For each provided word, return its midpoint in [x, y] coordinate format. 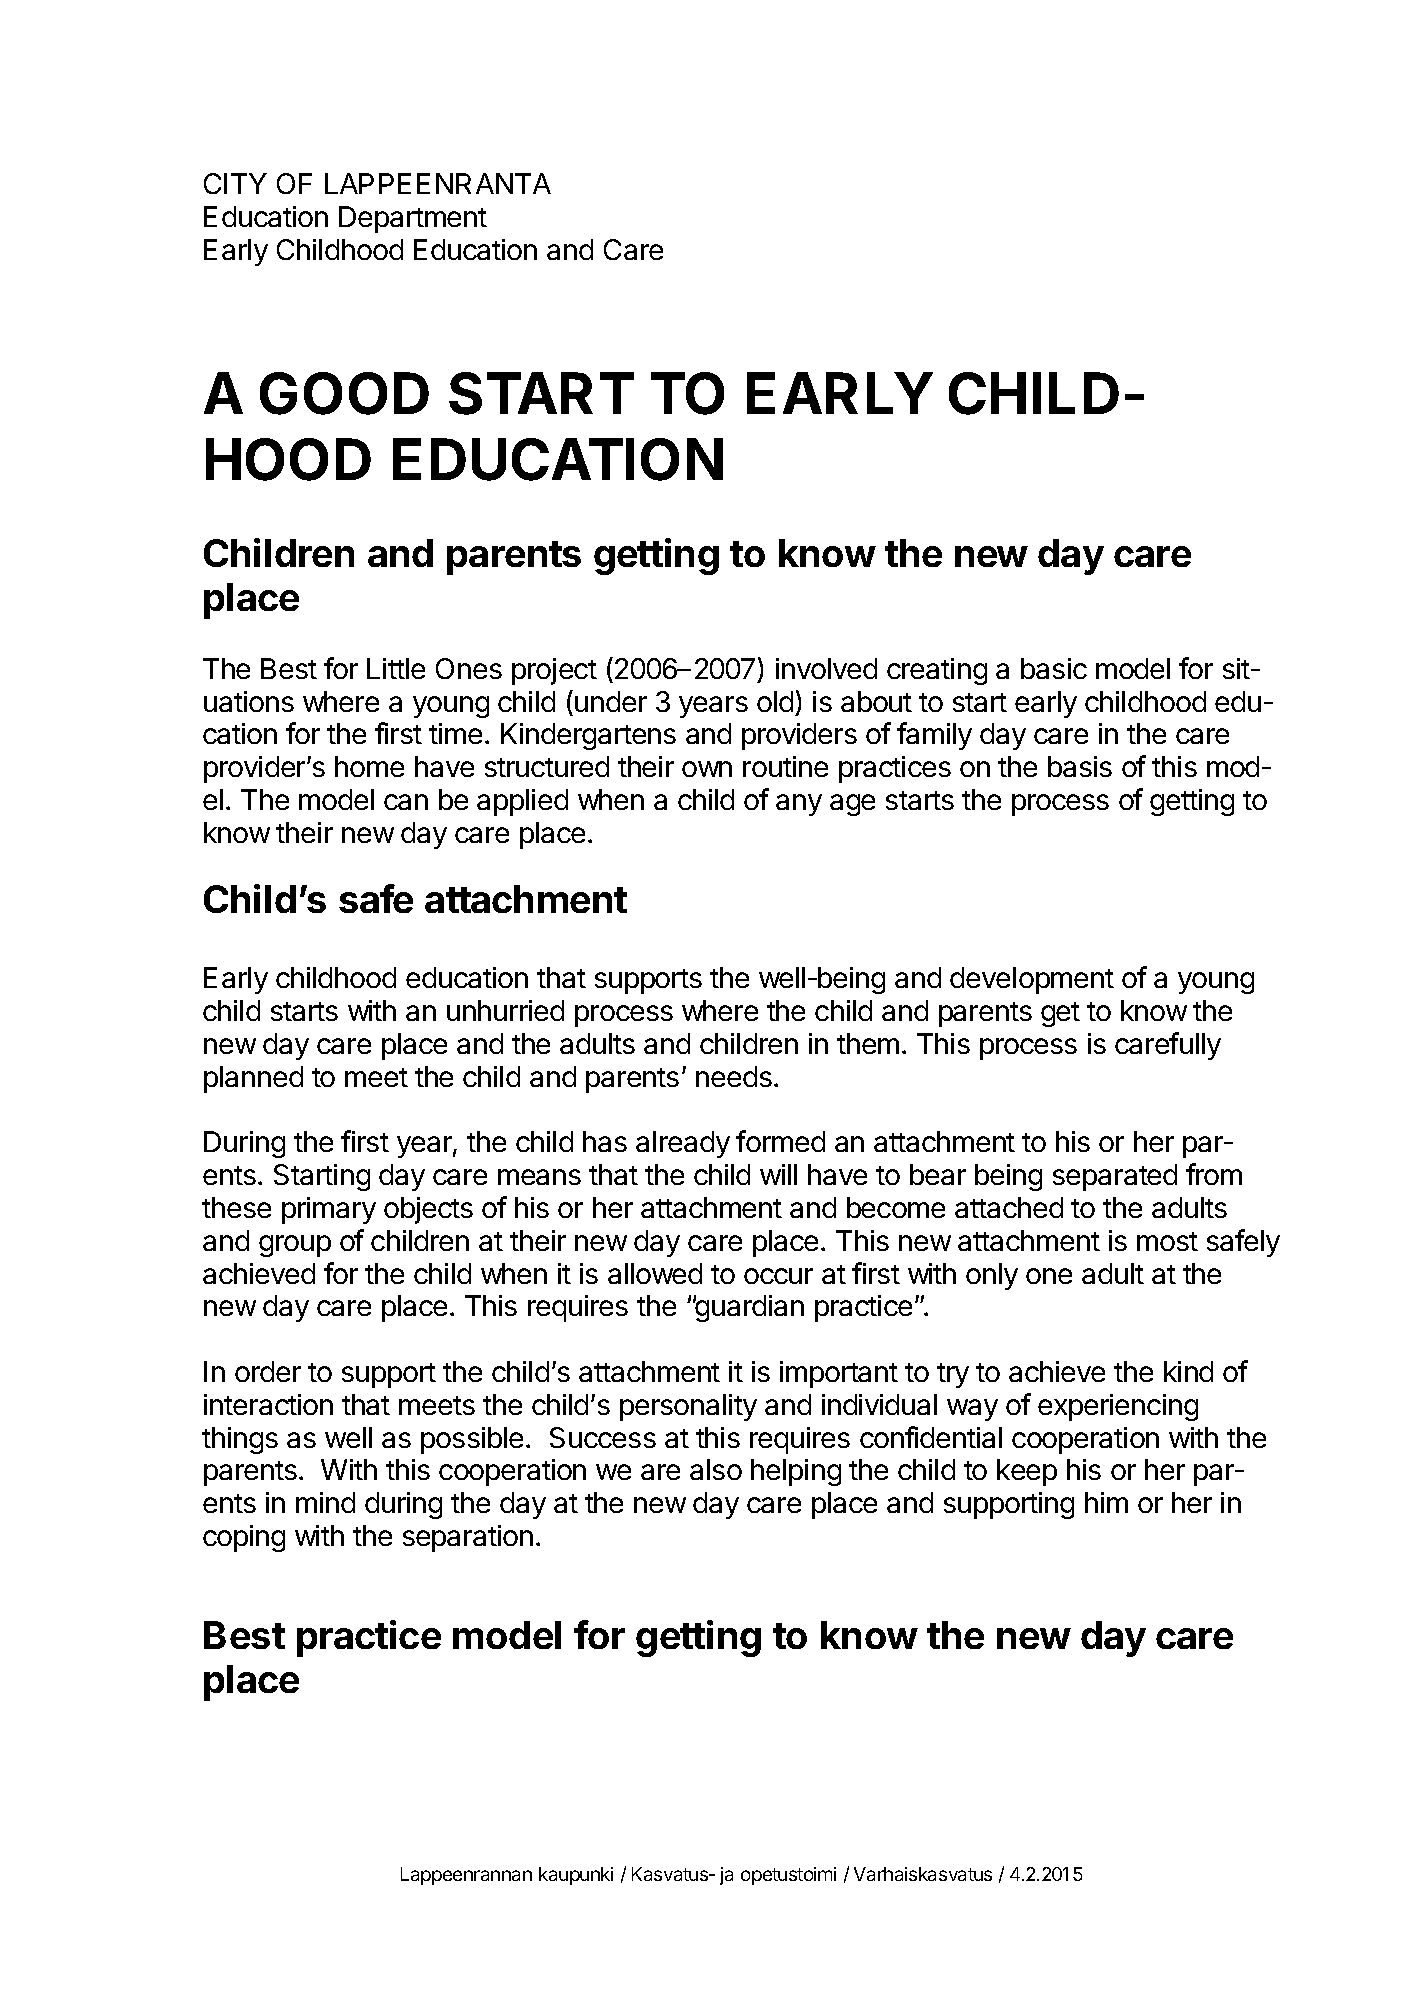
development [1032, 980]
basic [1054, 668]
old [775, 701]
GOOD [344, 393]
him [1106, 1502]
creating [937, 671]
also [716, 1469]
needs [734, 1076]
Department [413, 219]
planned [253, 1079]
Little [396, 668]
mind [325, 1502]
